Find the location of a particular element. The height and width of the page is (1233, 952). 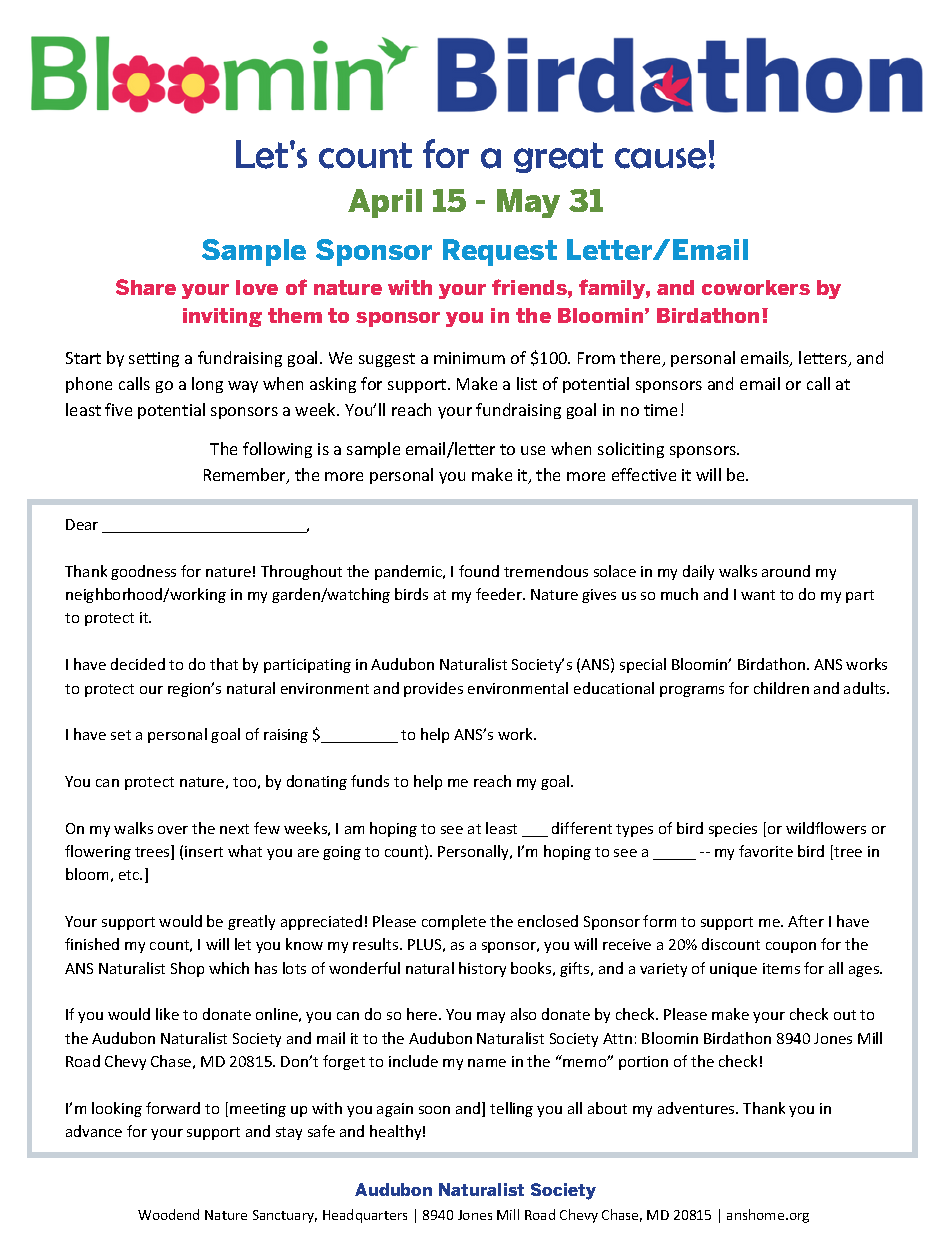

forward is located at coordinates (173, 1108).
